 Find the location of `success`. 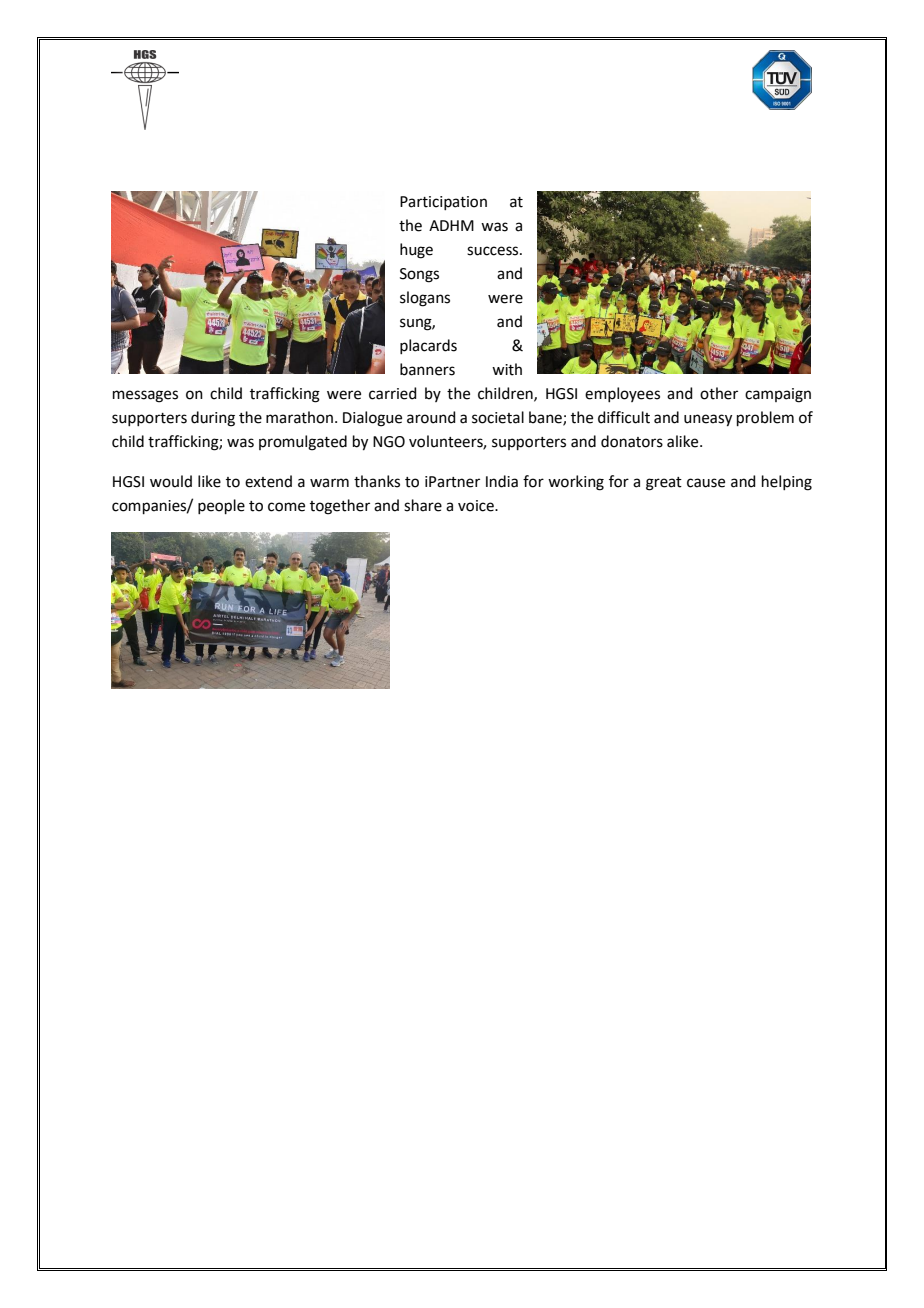

success is located at coordinates (494, 251).
